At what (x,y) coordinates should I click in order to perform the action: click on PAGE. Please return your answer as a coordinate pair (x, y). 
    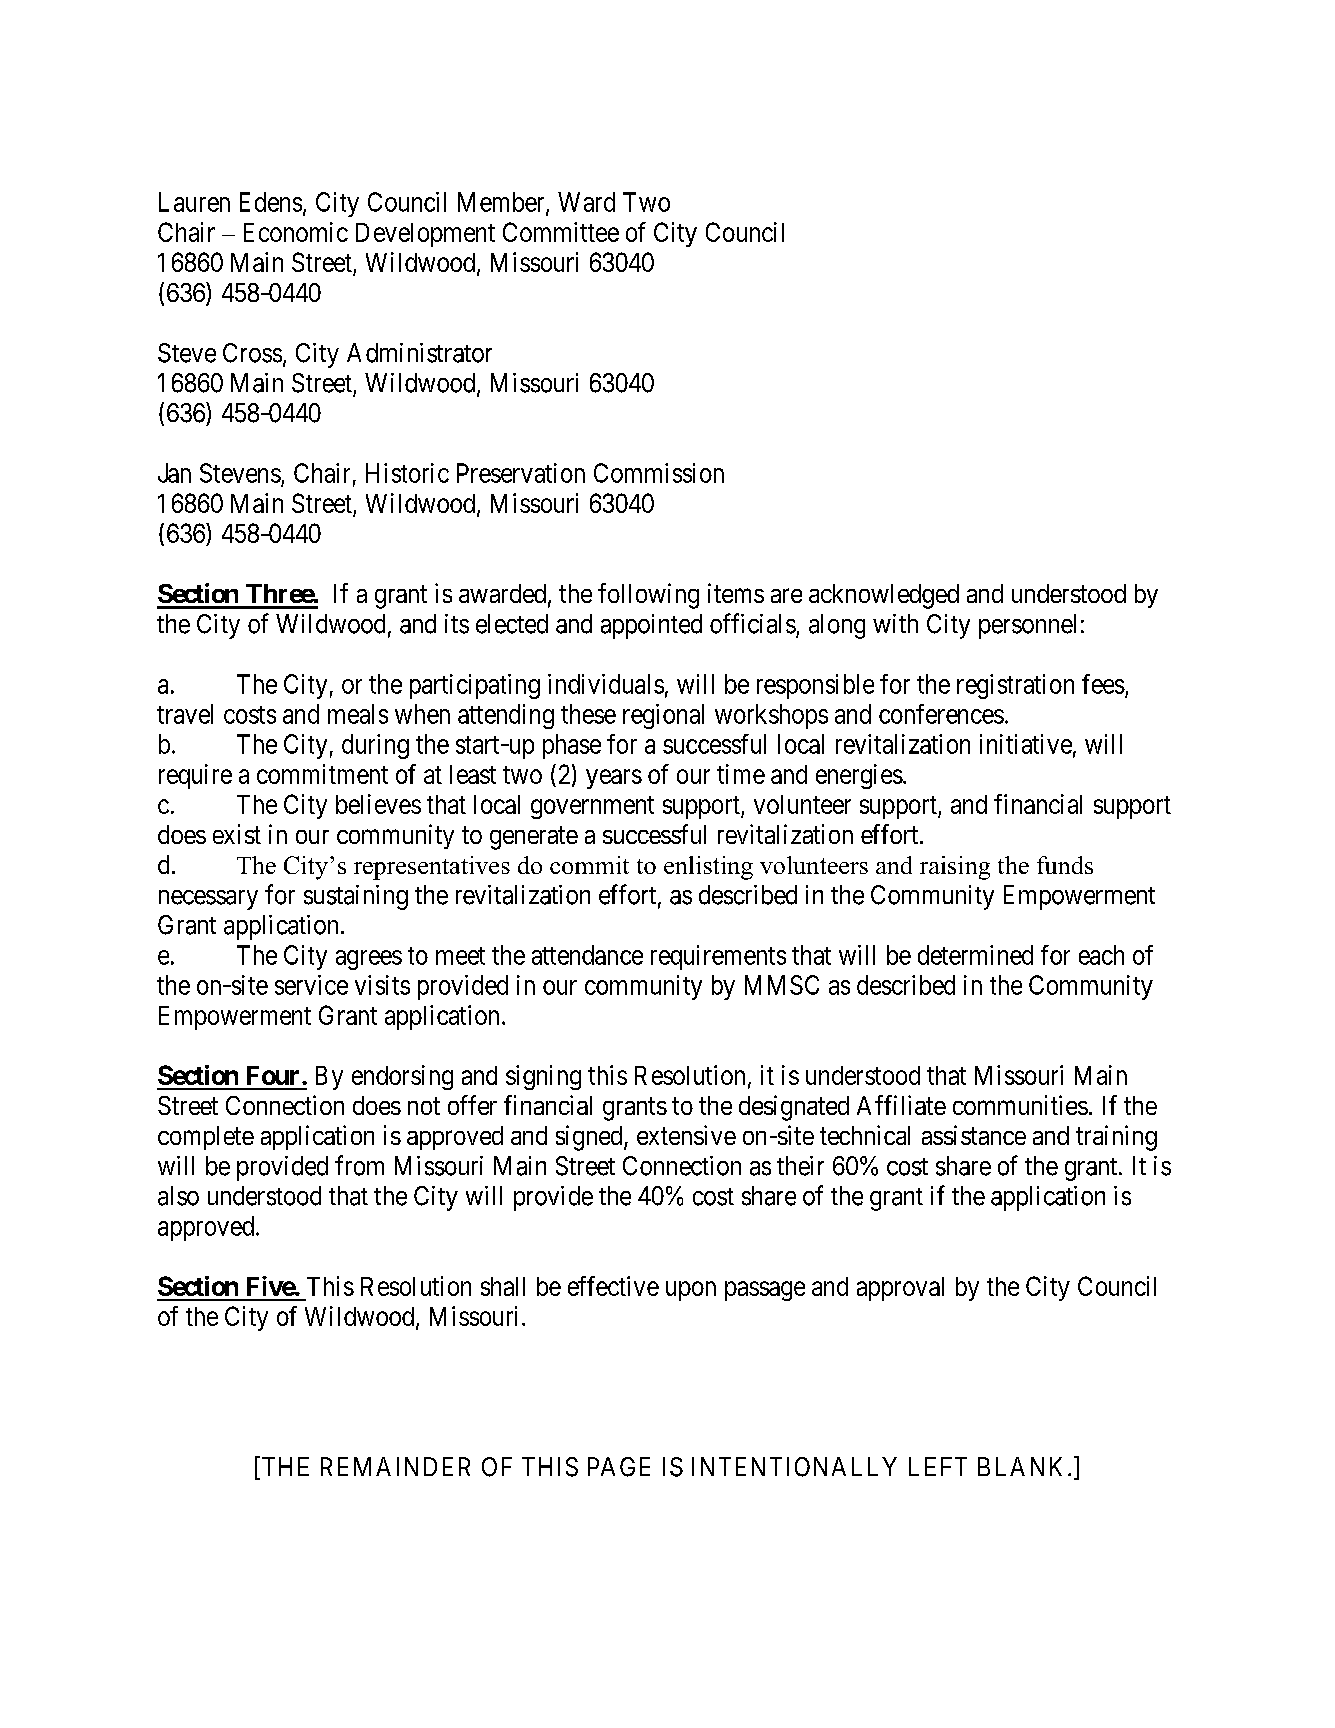
    Looking at the image, I should click on (619, 1467).
